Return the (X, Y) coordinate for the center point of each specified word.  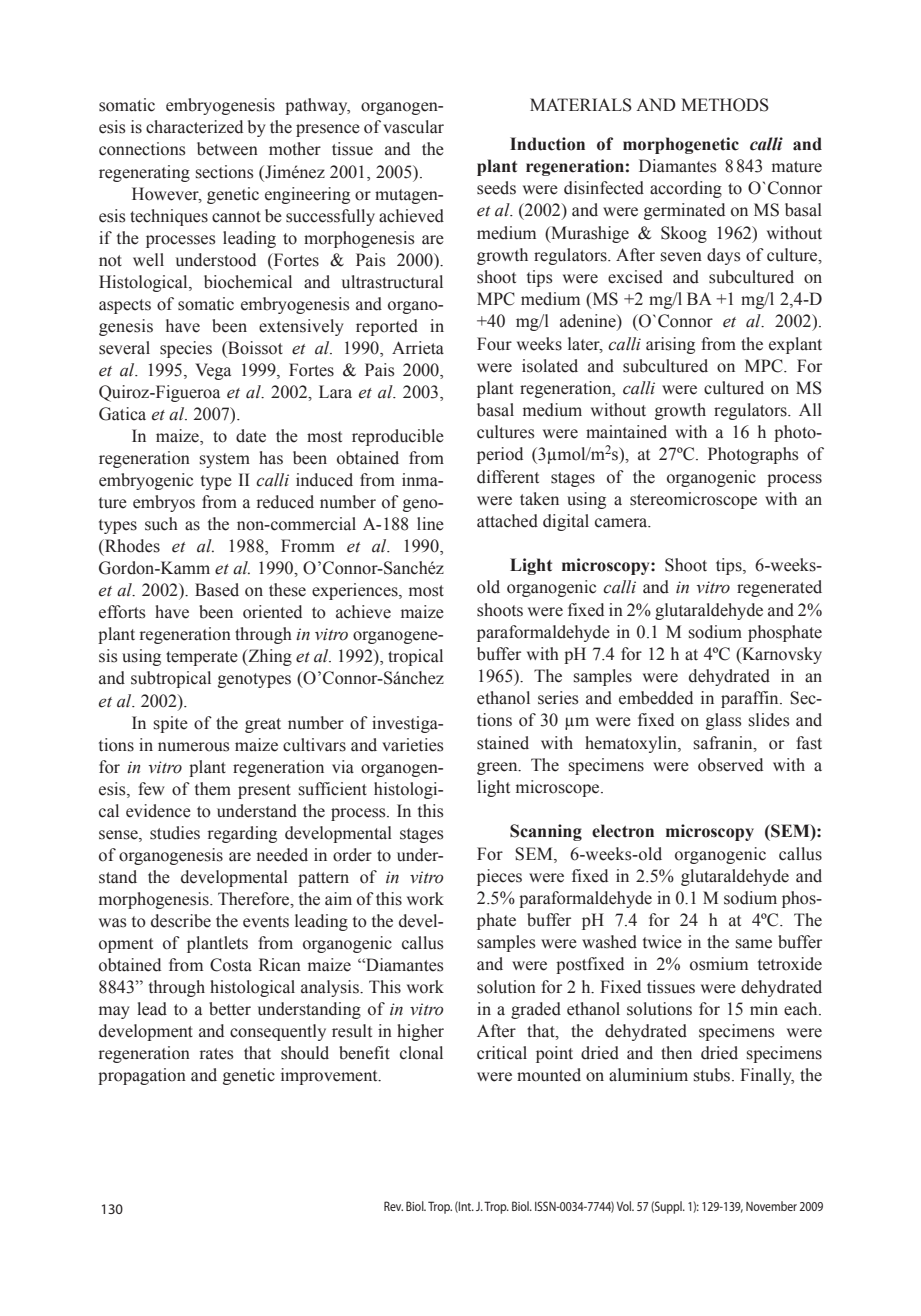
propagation (142, 1076)
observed (730, 765)
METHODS (725, 105)
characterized (194, 127)
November (771, 1206)
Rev (393, 1206)
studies (175, 833)
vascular (413, 127)
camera (622, 523)
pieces (499, 877)
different (508, 477)
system (225, 460)
